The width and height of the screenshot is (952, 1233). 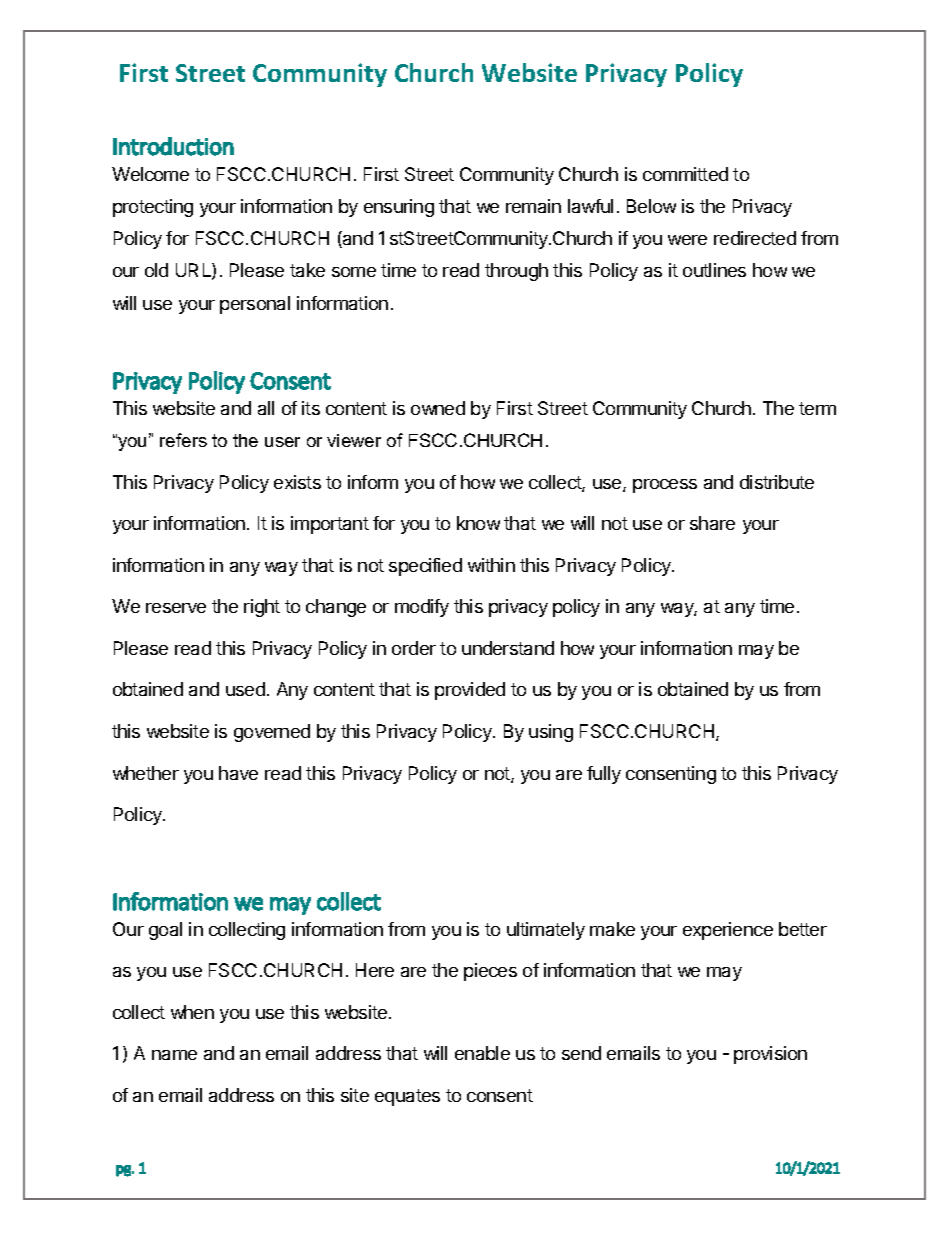 I want to click on enable, so click(x=482, y=1053).
